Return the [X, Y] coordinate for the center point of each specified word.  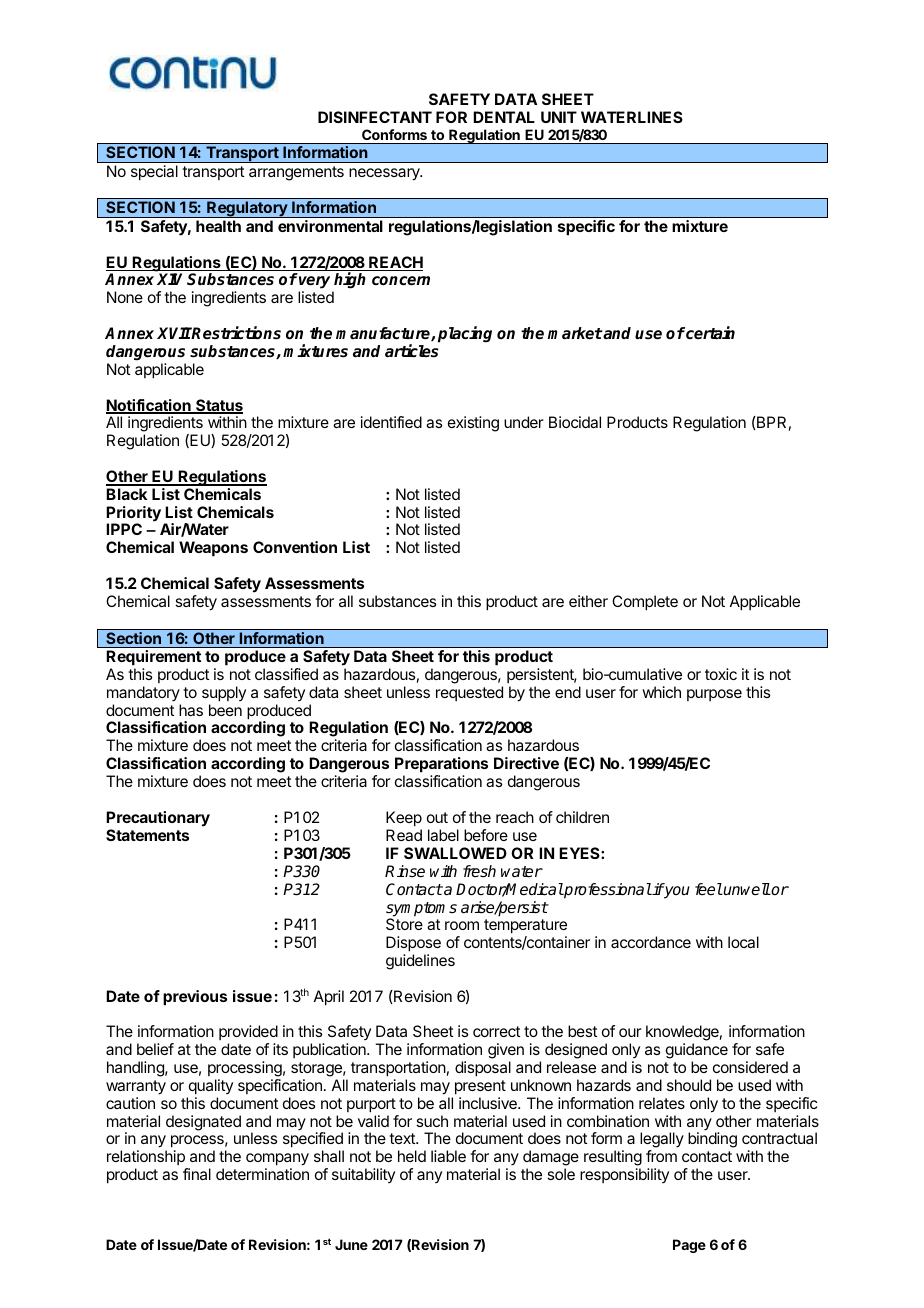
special [154, 172]
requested [469, 693]
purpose [714, 695]
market [575, 333]
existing [473, 424]
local [743, 942]
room [462, 925]
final [197, 1174]
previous [195, 998]
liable [448, 1156]
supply [224, 694]
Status [218, 406]
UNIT [559, 117]
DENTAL [504, 117]
